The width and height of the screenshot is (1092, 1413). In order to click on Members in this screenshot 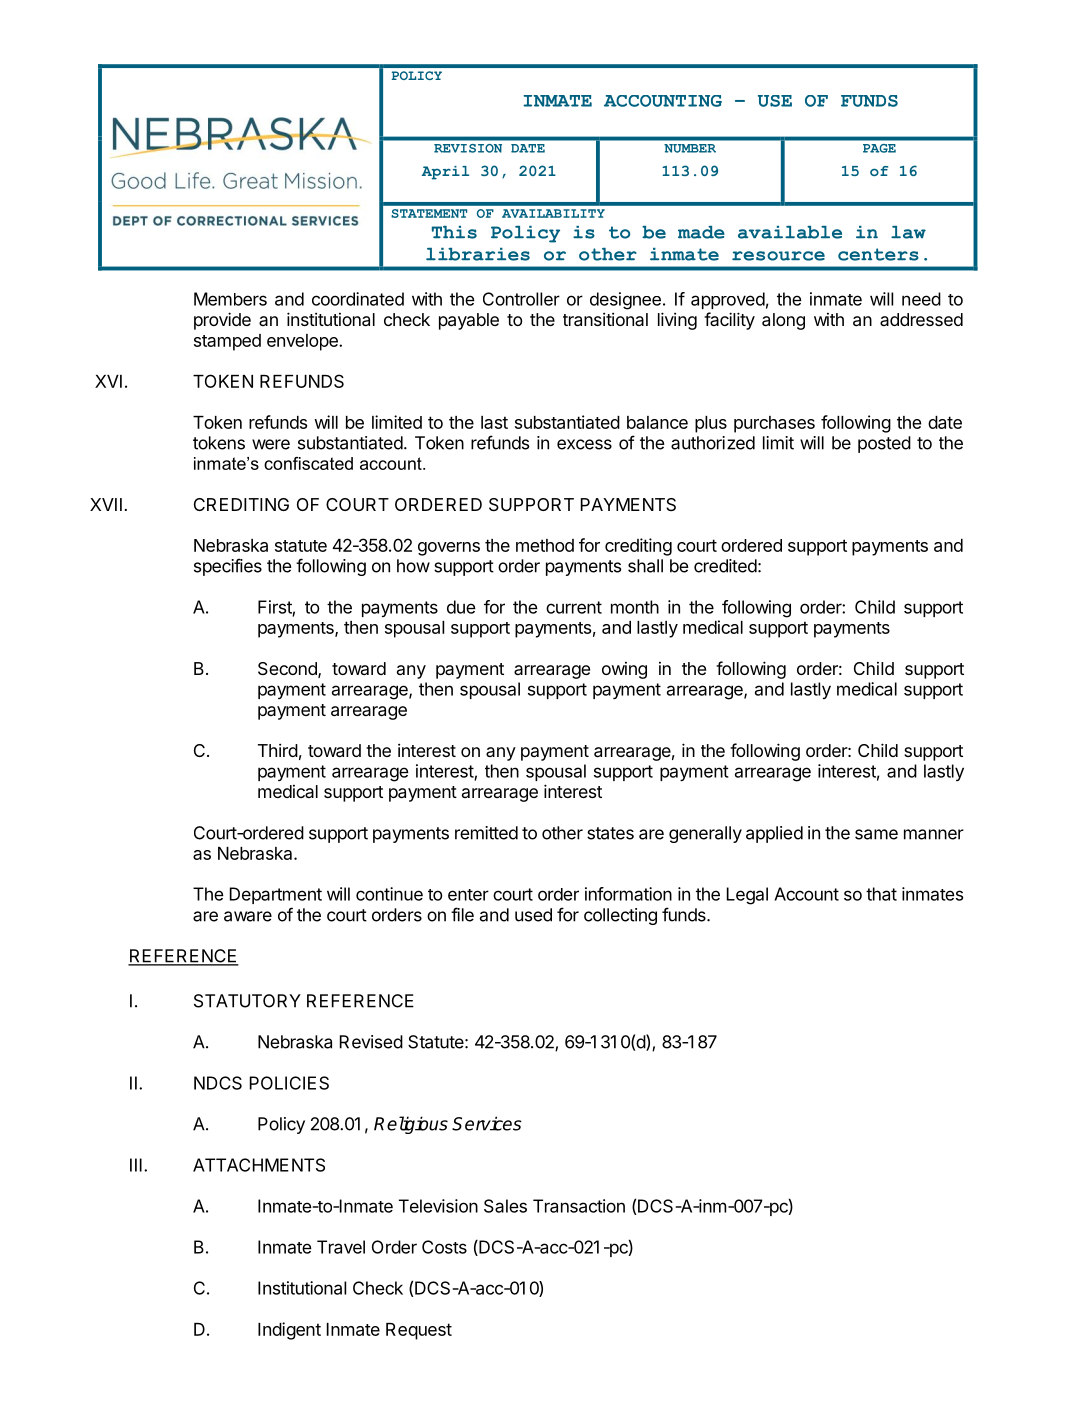, I will do `click(230, 299)`.
